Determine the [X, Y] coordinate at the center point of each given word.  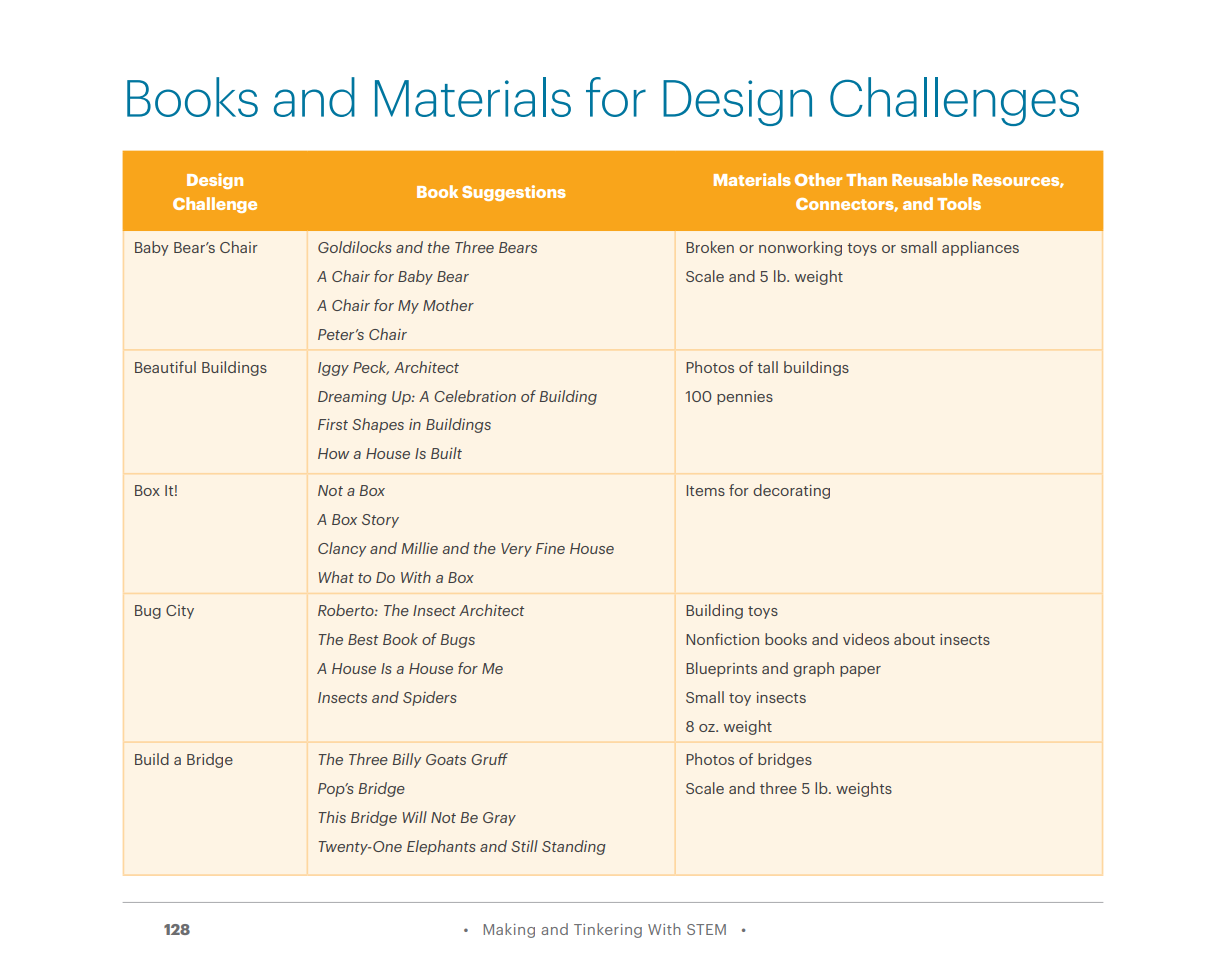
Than [866, 179]
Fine [550, 548]
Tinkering [608, 930]
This [332, 817]
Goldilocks [355, 247]
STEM [706, 929]
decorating [791, 491]
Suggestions [514, 193]
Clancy [342, 549]
